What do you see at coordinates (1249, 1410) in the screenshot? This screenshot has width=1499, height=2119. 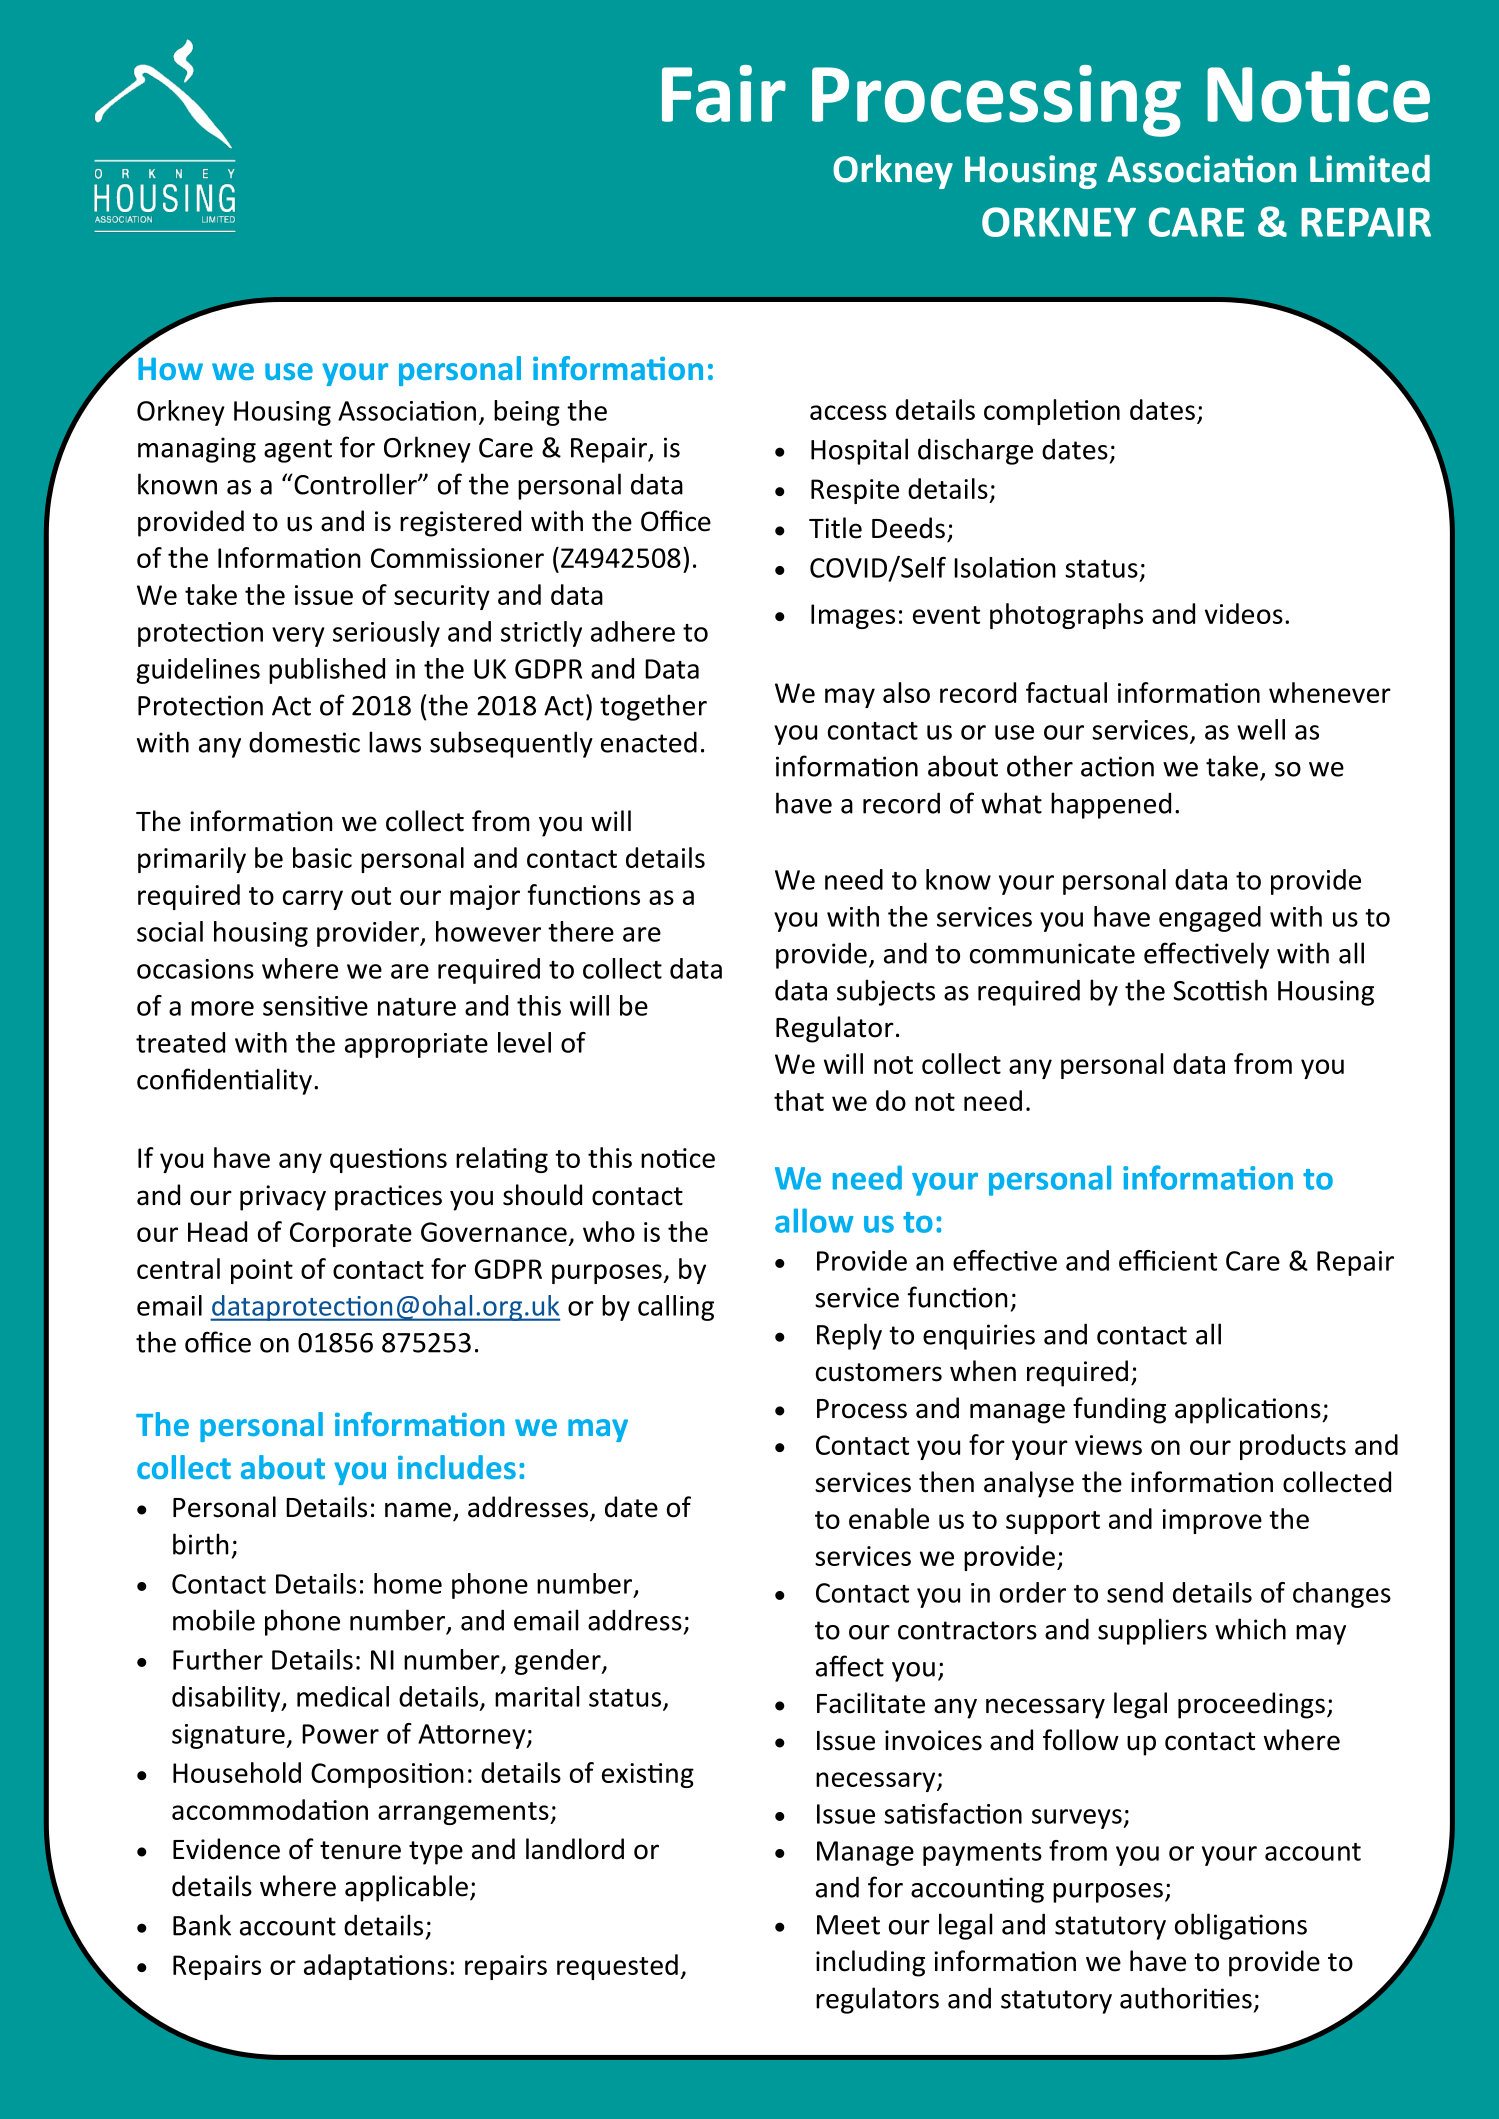 I see `applications` at bounding box center [1249, 1410].
